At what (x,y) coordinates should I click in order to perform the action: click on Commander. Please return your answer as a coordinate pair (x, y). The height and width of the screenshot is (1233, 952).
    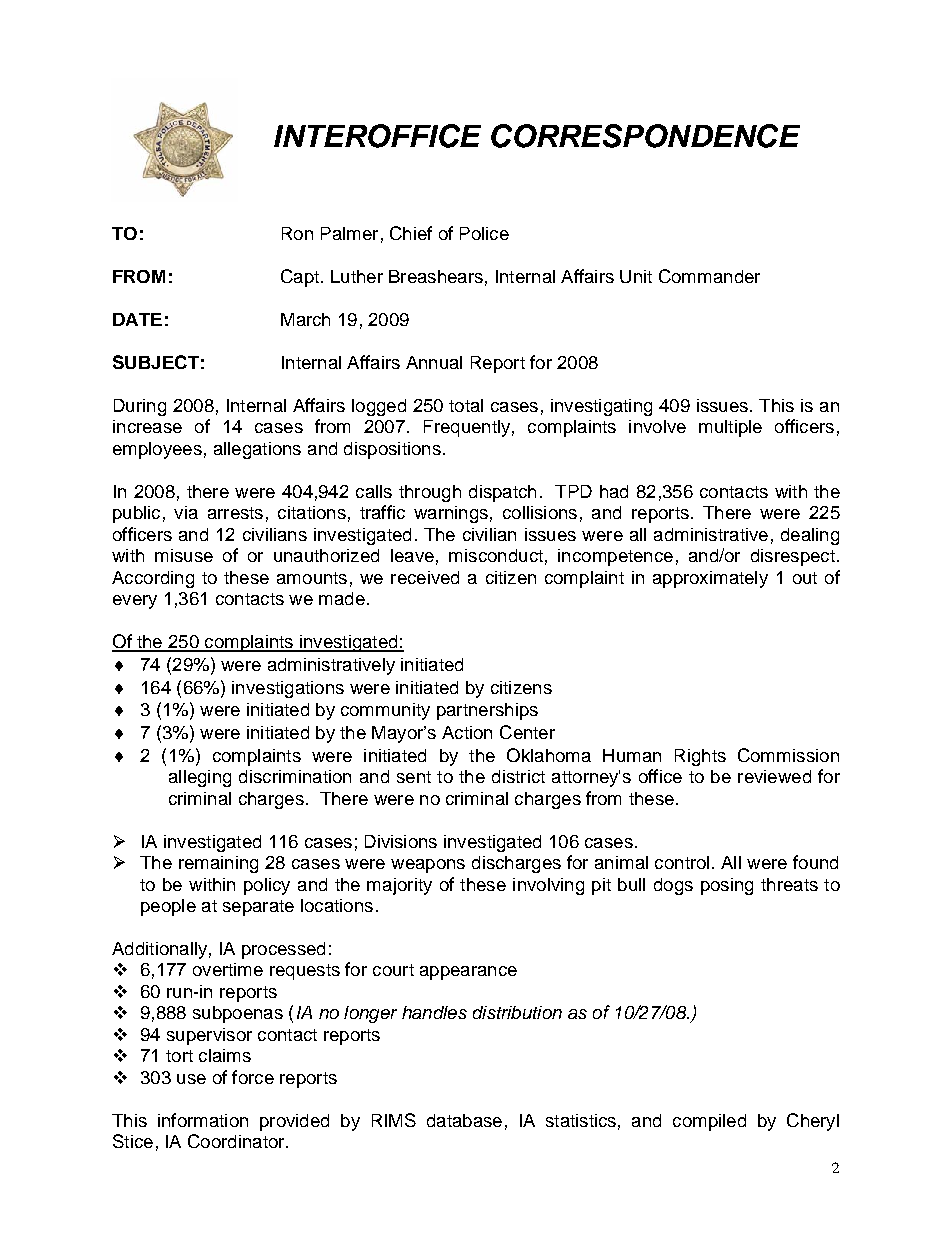
    Looking at the image, I should click on (709, 276).
